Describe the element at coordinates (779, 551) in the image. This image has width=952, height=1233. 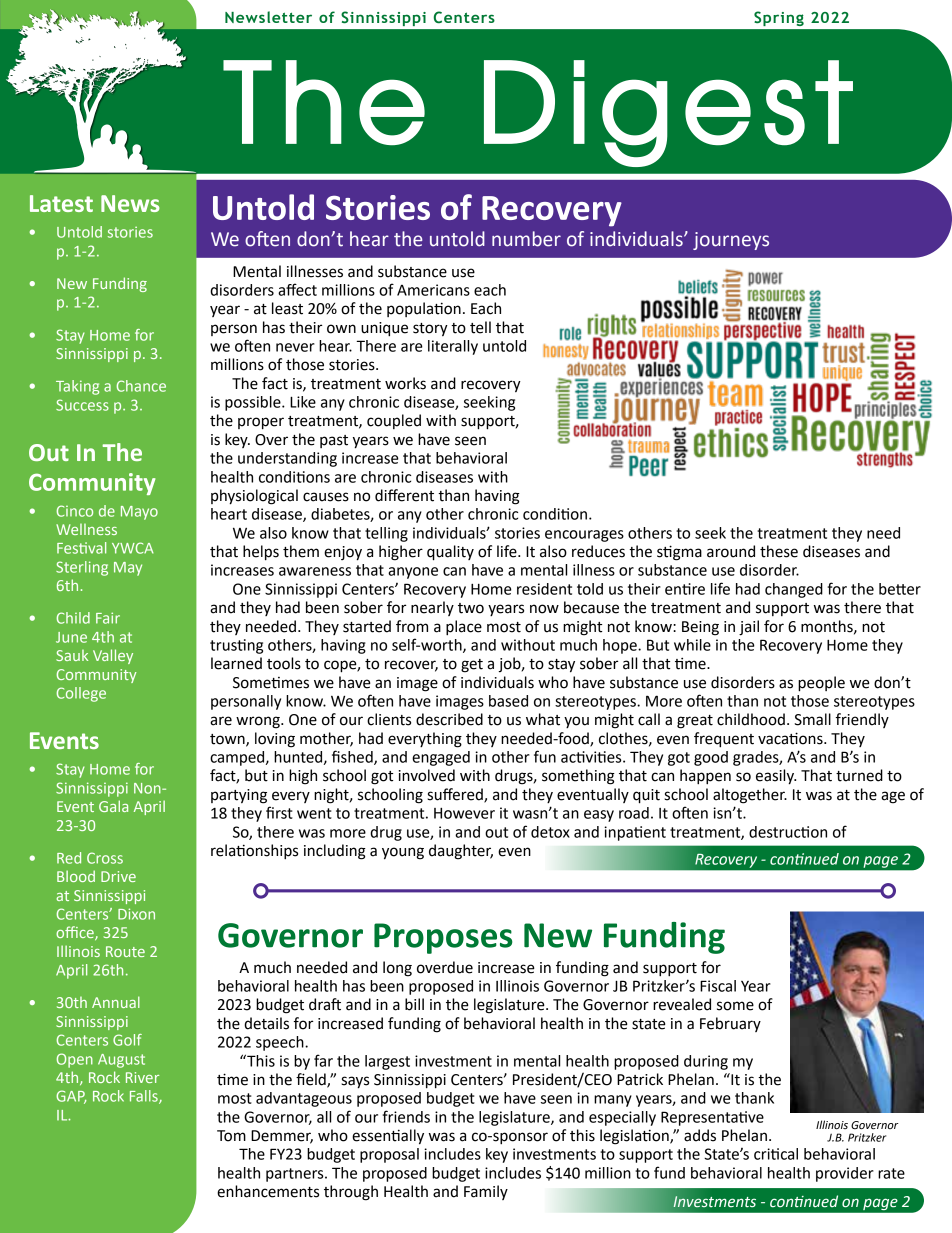
I see `these` at that location.
